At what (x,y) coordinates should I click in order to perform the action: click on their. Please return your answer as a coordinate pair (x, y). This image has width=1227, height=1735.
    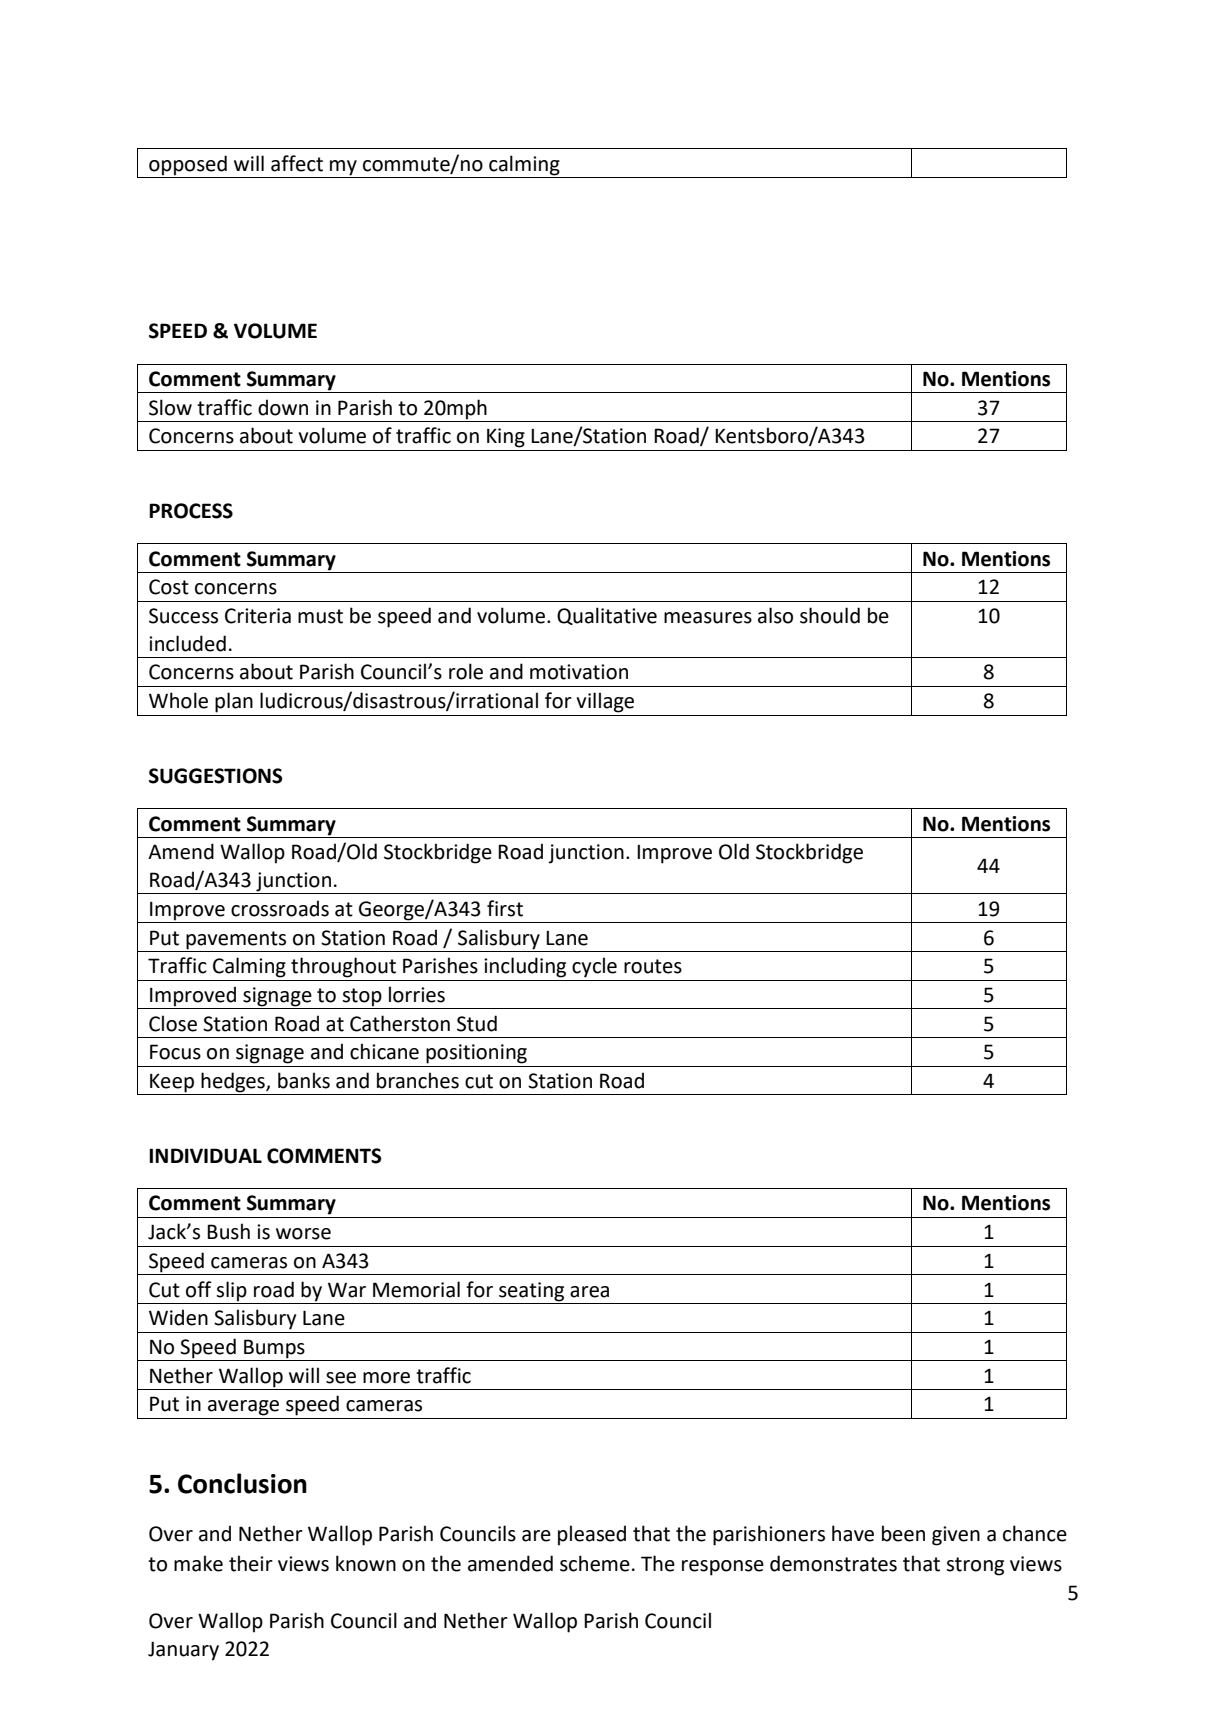
    Looking at the image, I should click on (251, 1563).
